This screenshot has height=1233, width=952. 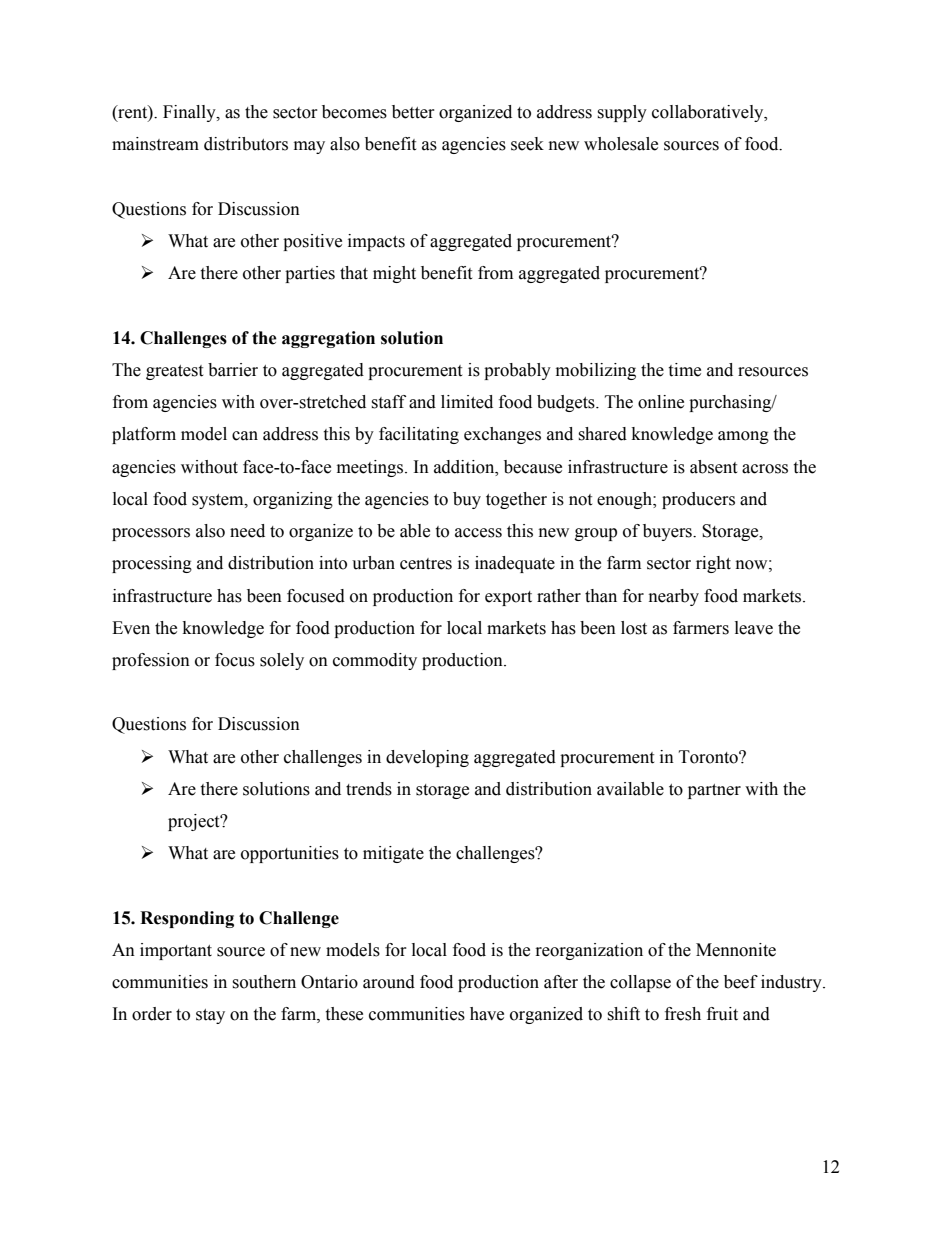 I want to click on collaboratively, so click(x=709, y=113).
